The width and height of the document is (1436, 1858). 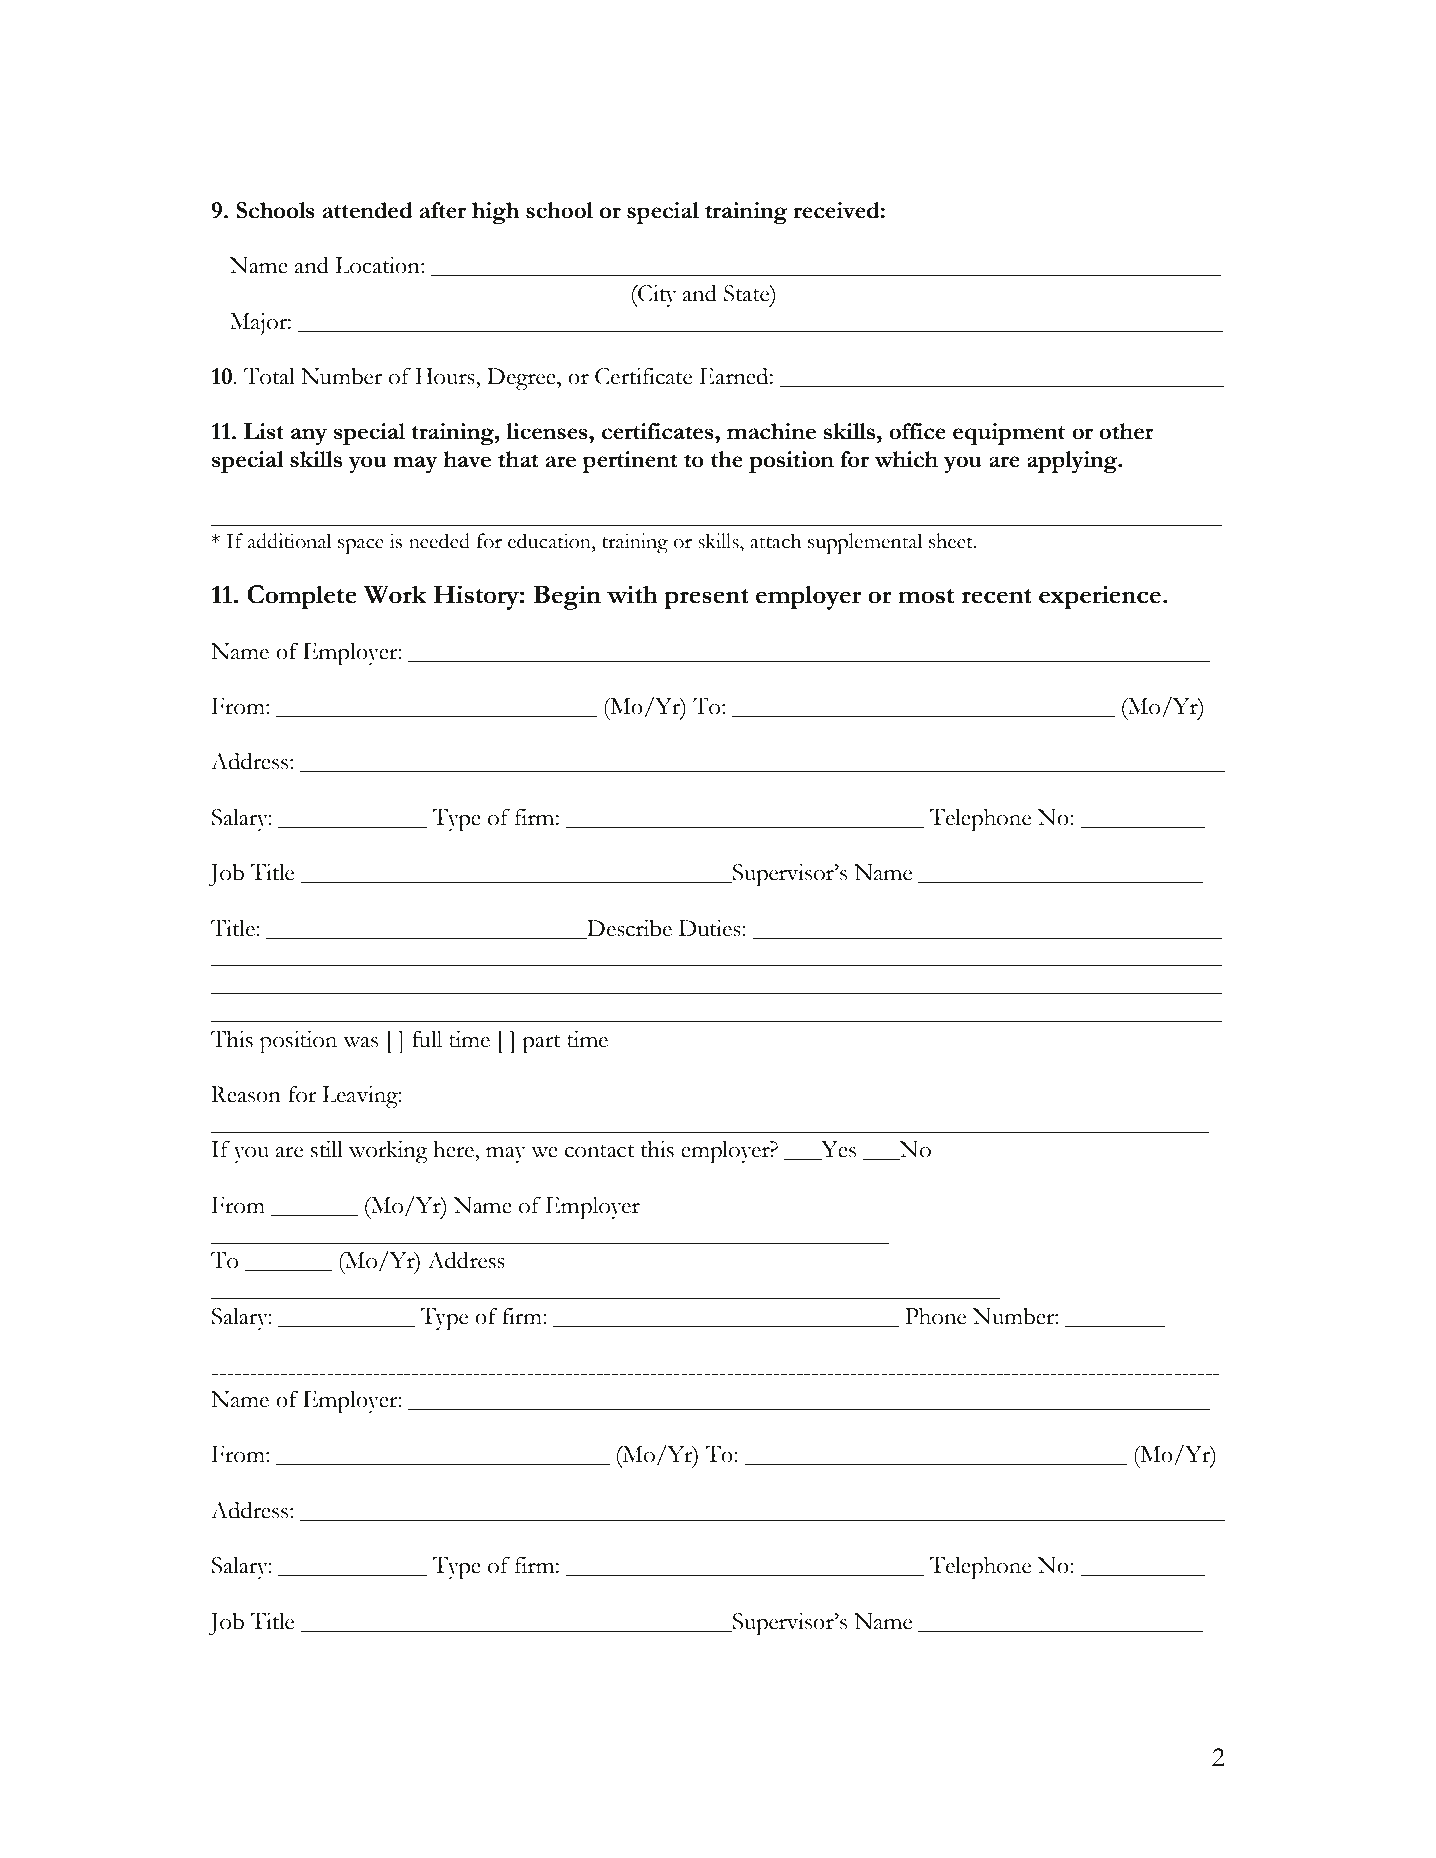 I want to click on applying, so click(x=1073, y=462).
